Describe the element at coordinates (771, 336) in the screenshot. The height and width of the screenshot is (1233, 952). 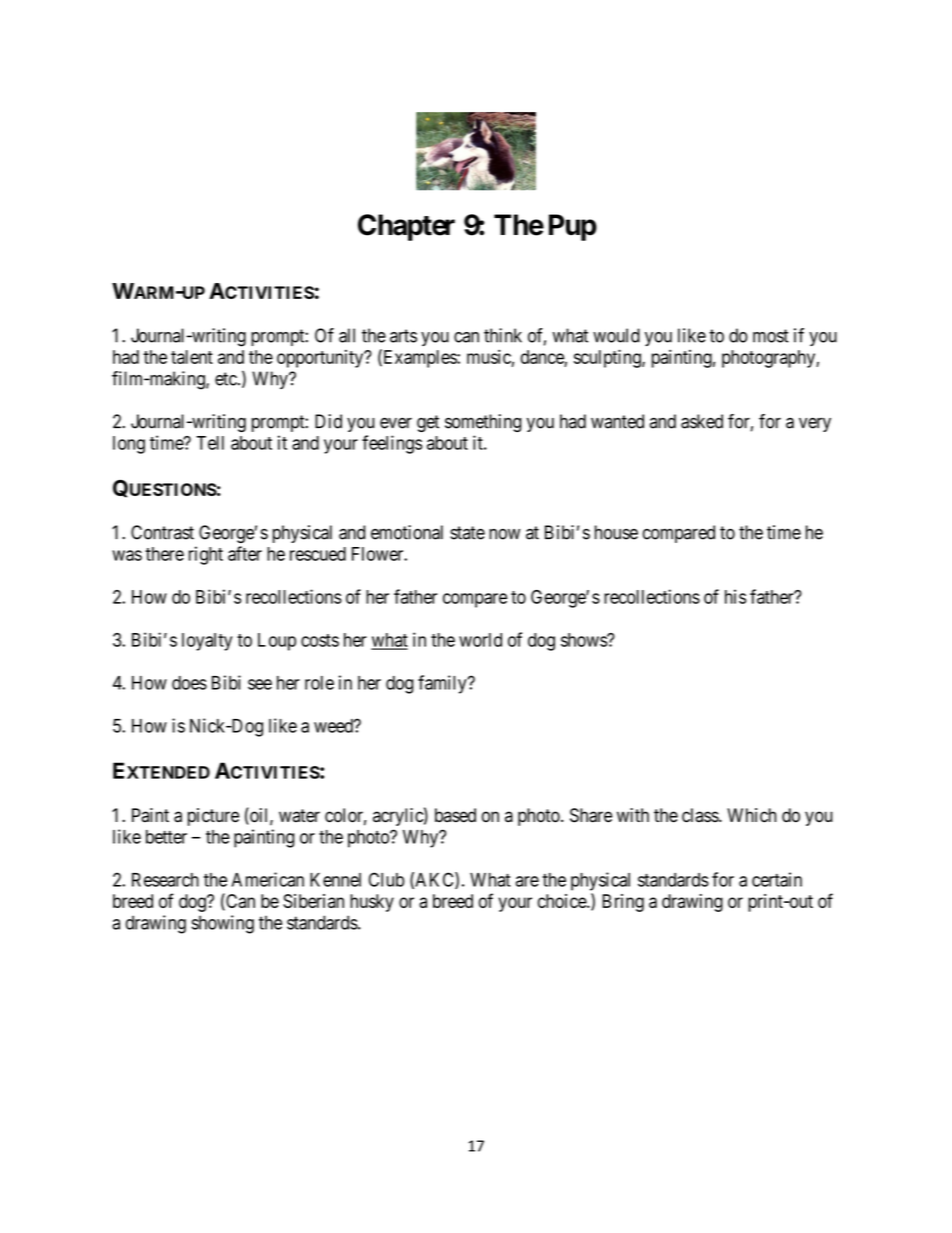
I see `most` at that location.
